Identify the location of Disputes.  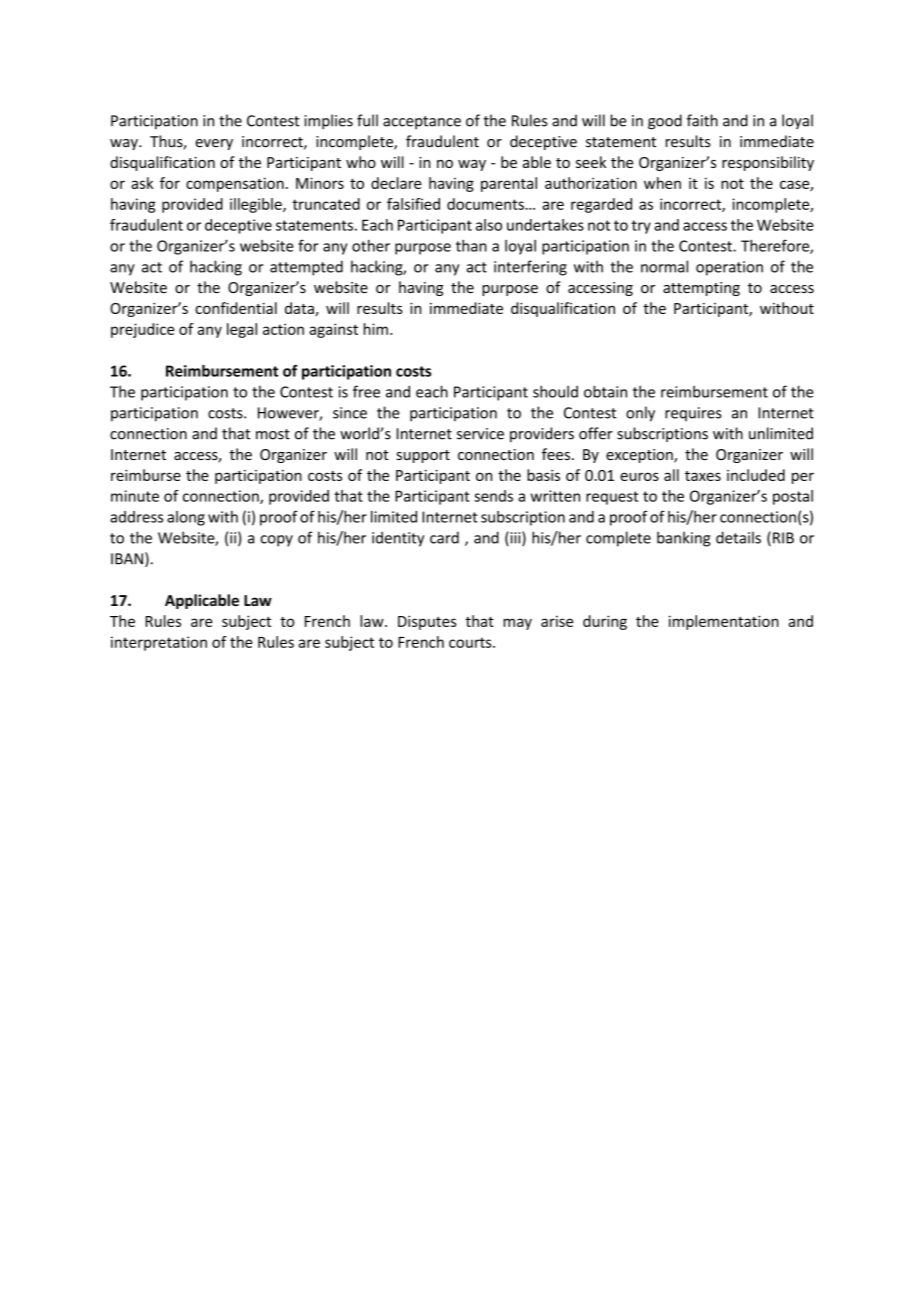
(427, 622).
